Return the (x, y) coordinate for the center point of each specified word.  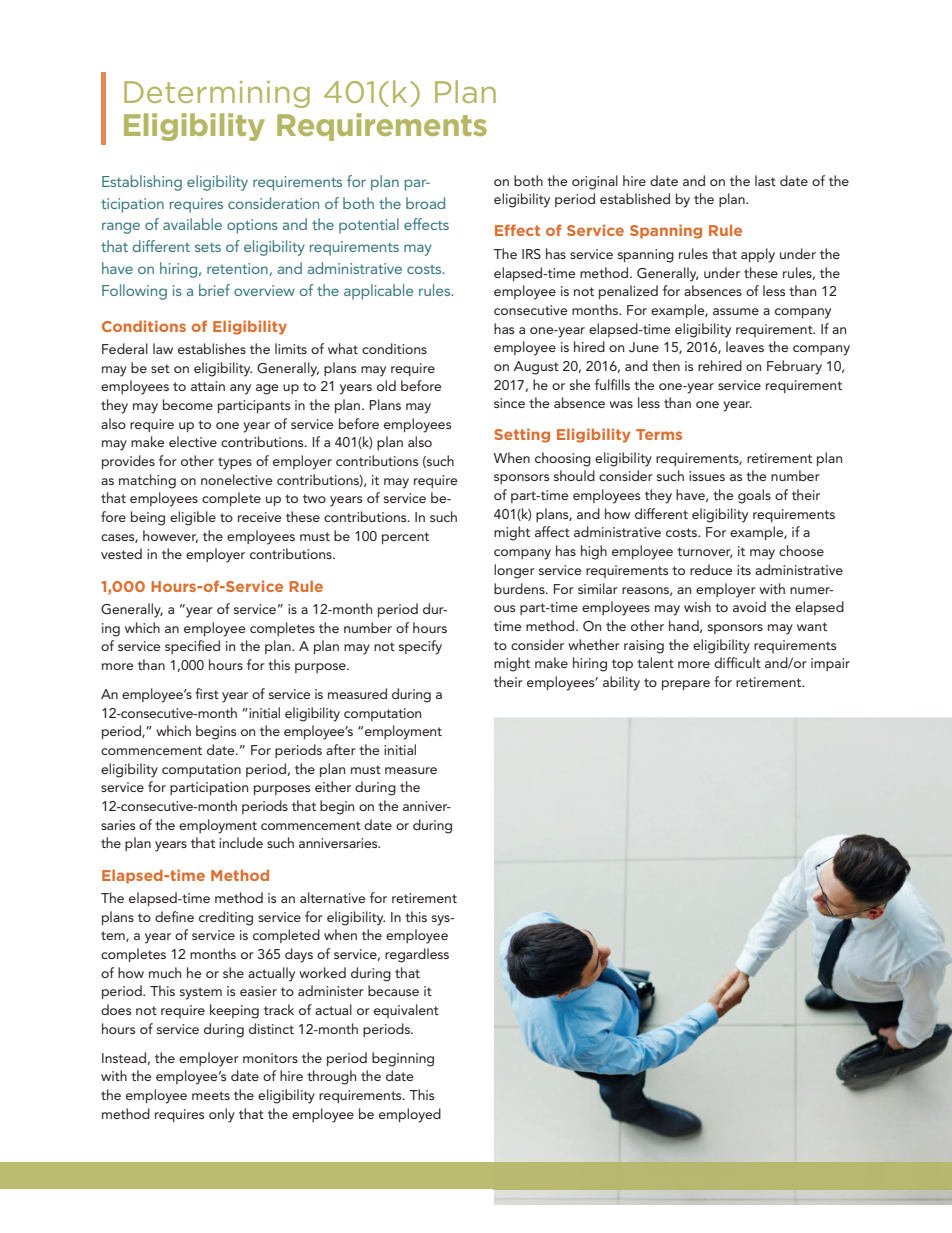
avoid (749, 606)
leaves (745, 346)
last (765, 180)
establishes (212, 348)
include (241, 842)
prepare (686, 685)
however (170, 536)
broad (425, 203)
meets (211, 1095)
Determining (217, 94)
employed (410, 1115)
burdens (520, 588)
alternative (333, 897)
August (536, 368)
